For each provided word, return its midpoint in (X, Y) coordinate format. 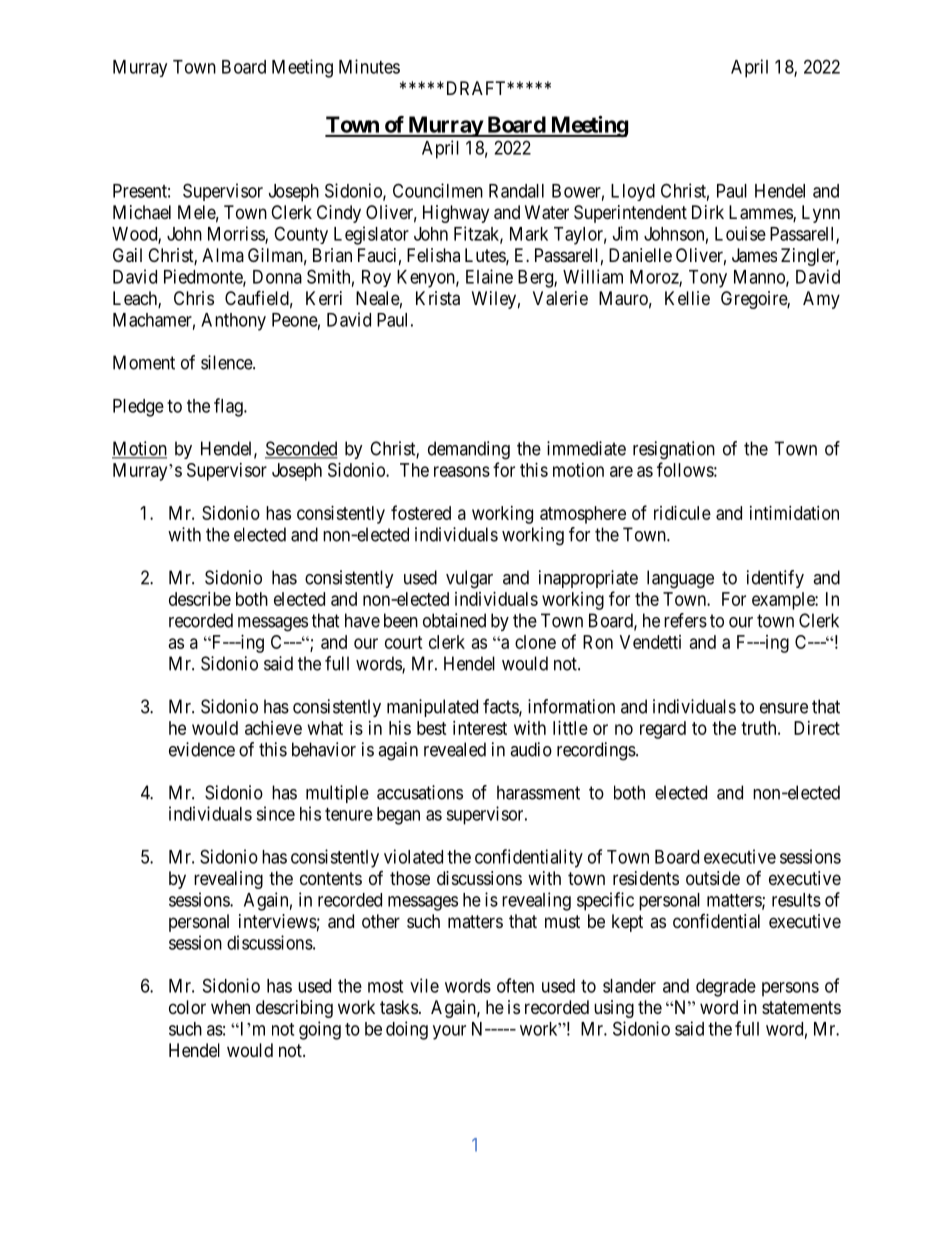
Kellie (687, 298)
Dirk (708, 212)
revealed (455, 749)
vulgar (469, 579)
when (230, 1007)
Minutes (369, 66)
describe (200, 599)
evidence (202, 749)
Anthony (233, 322)
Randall (516, 191)
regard (663, 730)
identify (775, 579)
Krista (438, 298)
